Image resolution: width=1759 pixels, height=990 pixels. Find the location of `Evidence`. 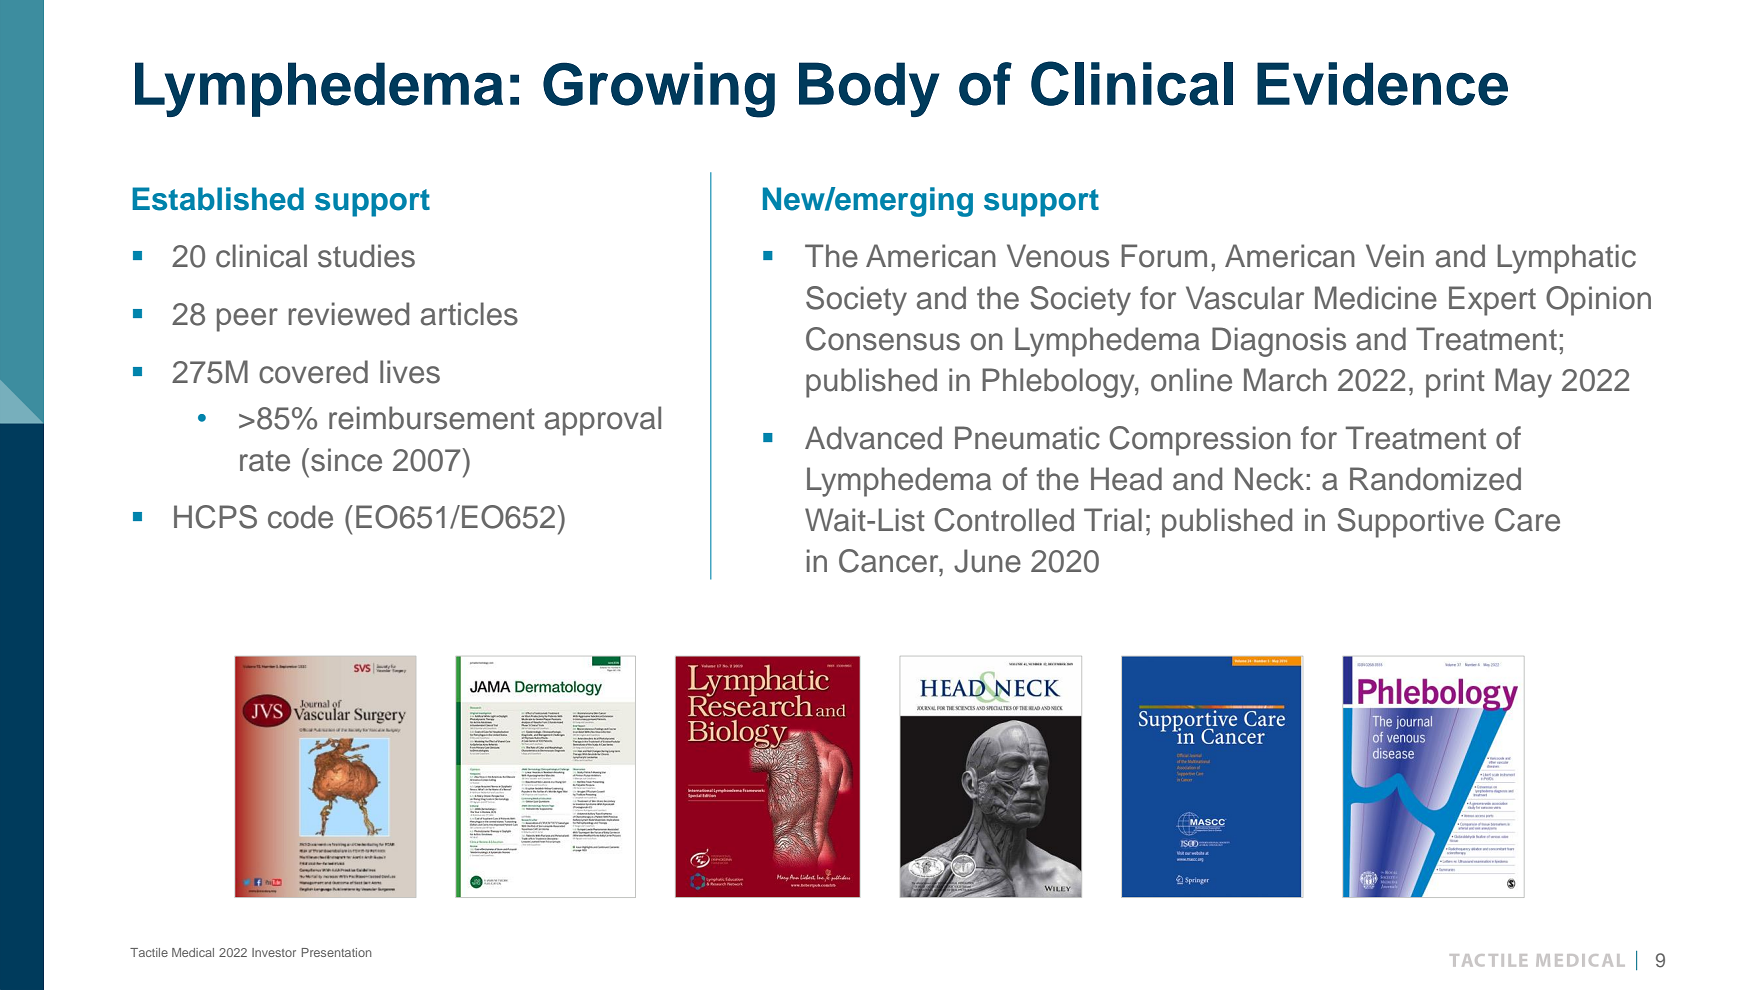

Evidence is located at coordinates (1382, 84).
